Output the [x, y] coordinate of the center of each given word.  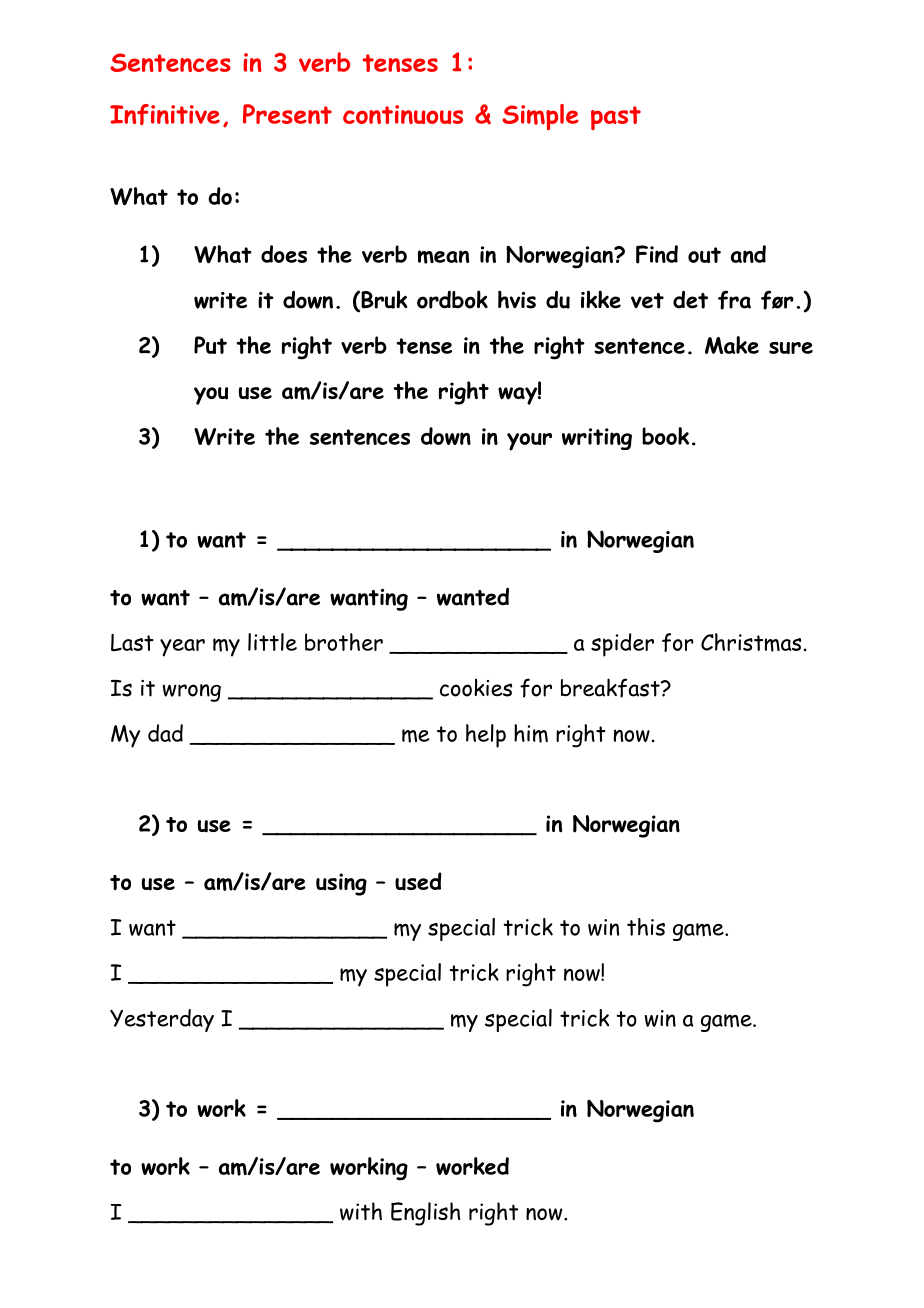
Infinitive [165, 114]
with [361, 1211]
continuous [403, 114]
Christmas [751, 642]
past [616, 118]
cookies [476, 688]
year [182, 648]
